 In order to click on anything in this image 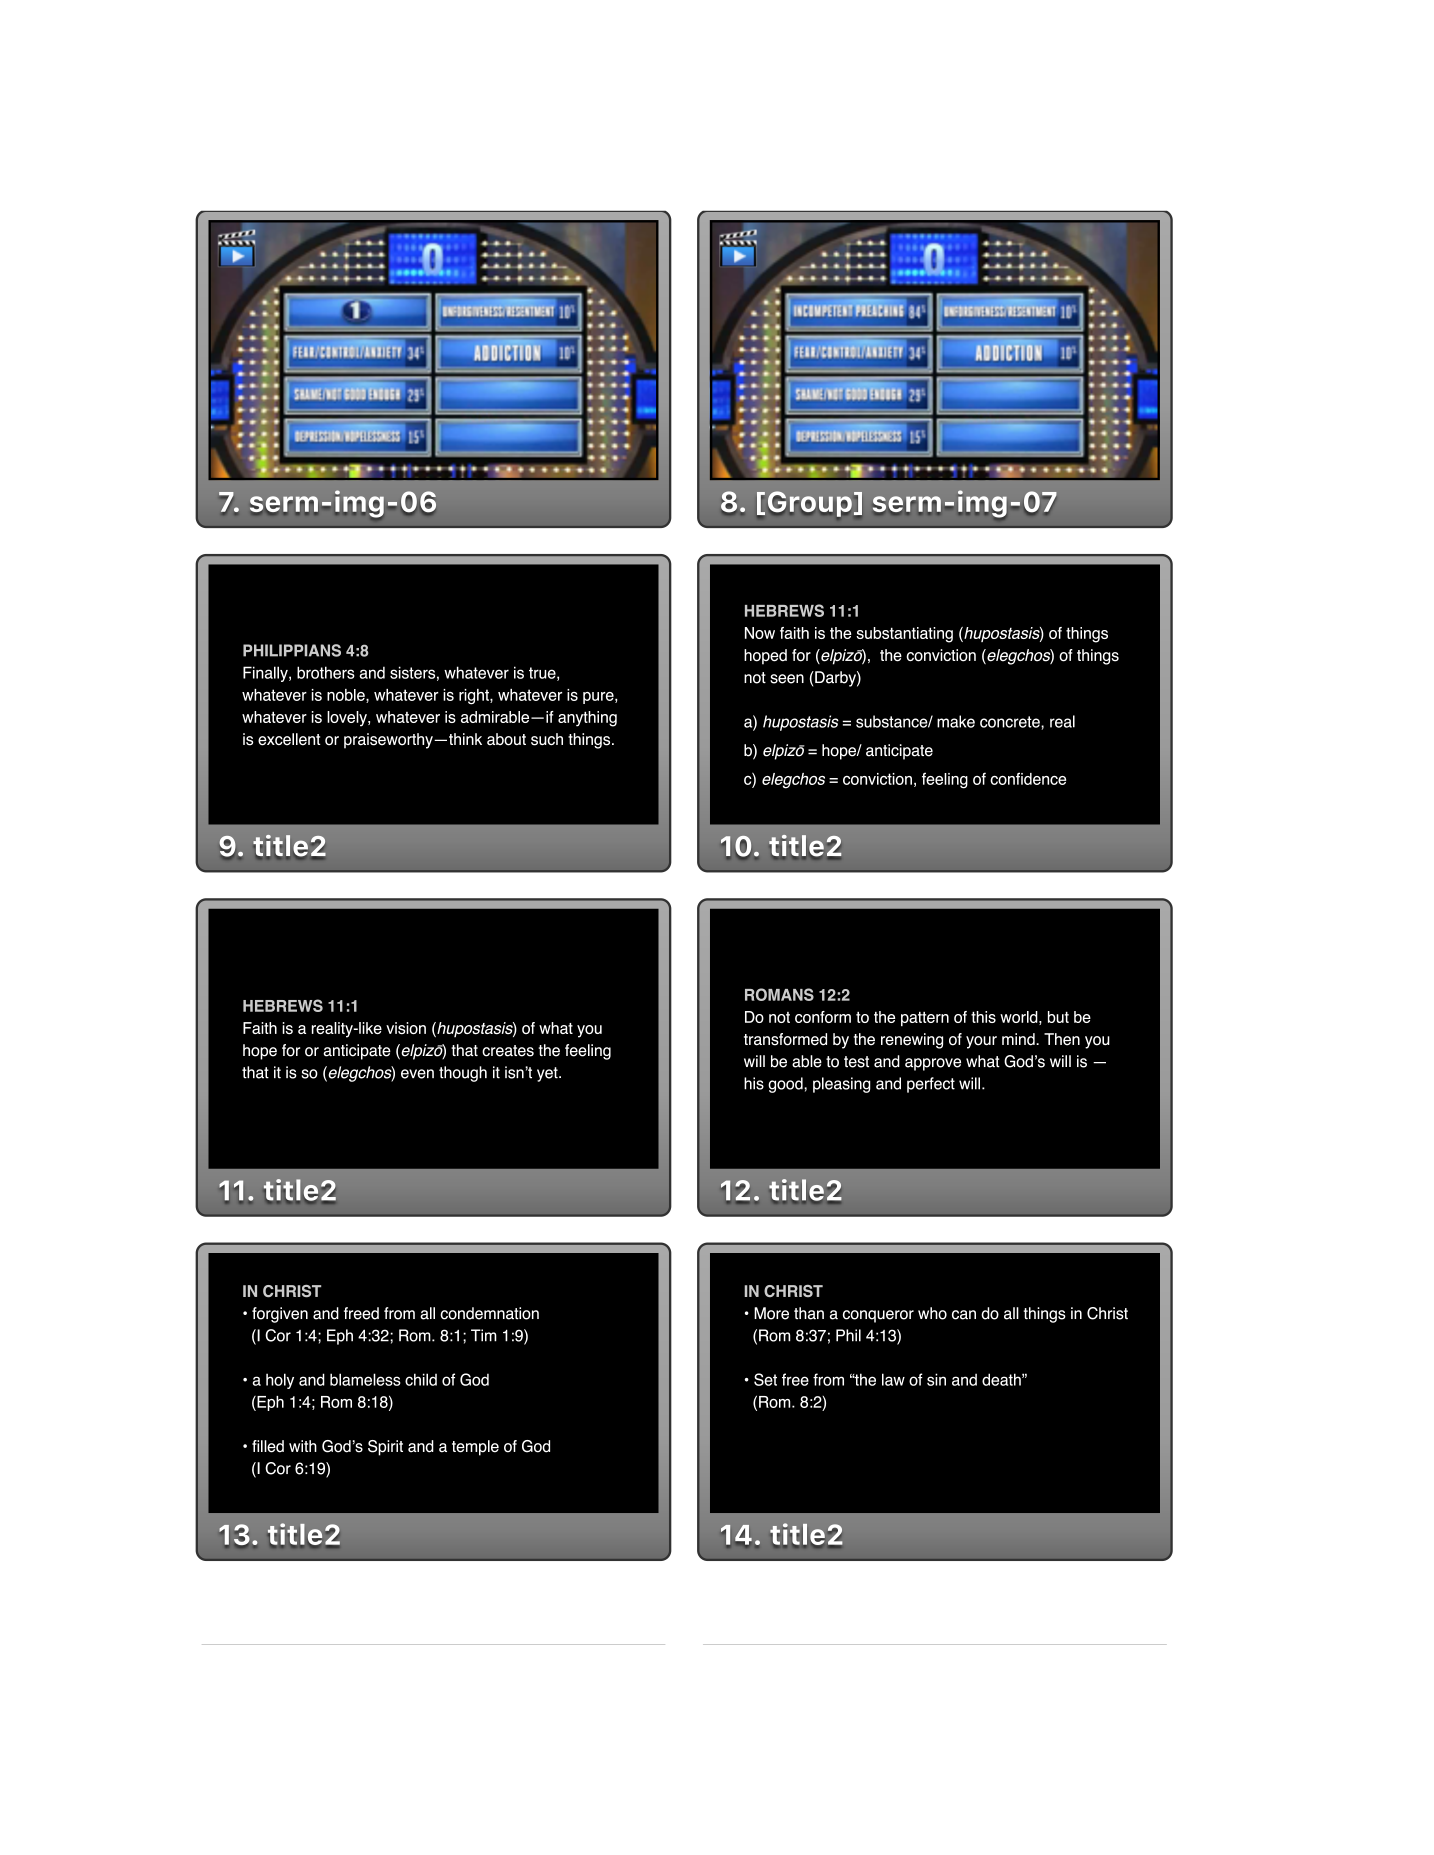, I will do `click(587, 719)`.
